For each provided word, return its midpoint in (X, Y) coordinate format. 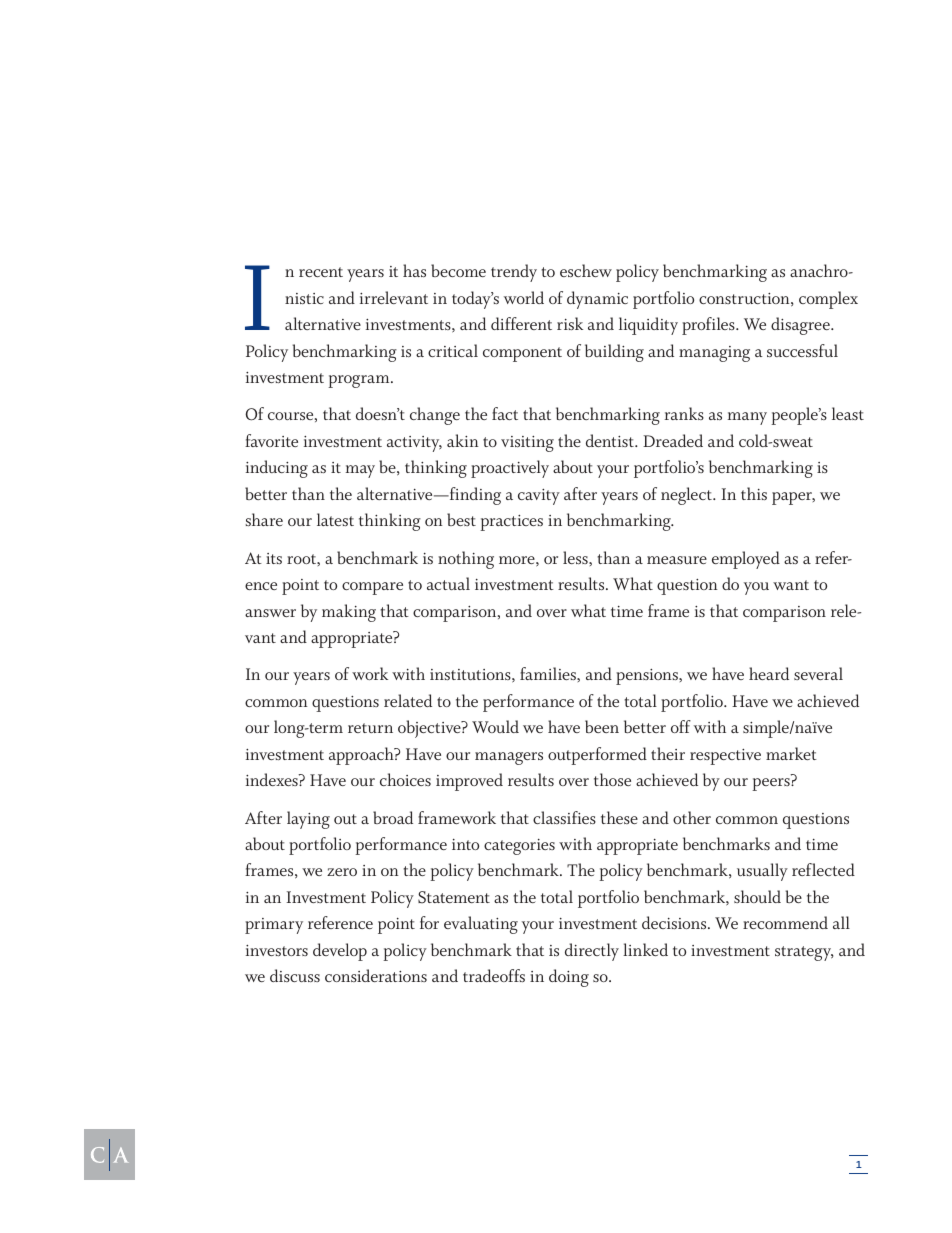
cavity (539, 497)
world (524, 297)
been (602, 726)
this (754, 493)
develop (340, 952)
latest (335, 519)
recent (321, 272)
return (370, 728)
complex (828, 300)
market (791, 753)
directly (592, 952)
